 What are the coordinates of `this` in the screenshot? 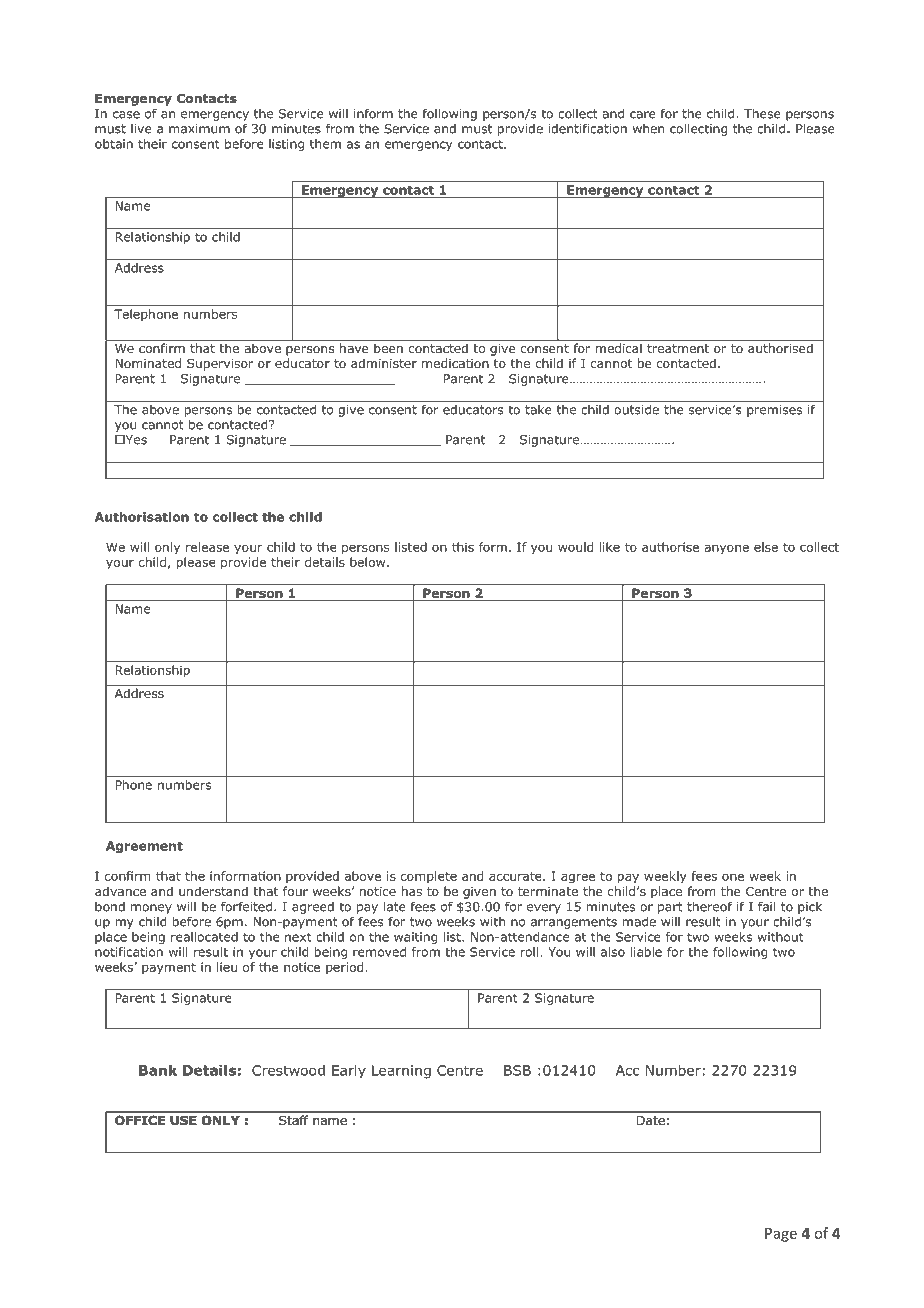 It's located at (463, 547).
